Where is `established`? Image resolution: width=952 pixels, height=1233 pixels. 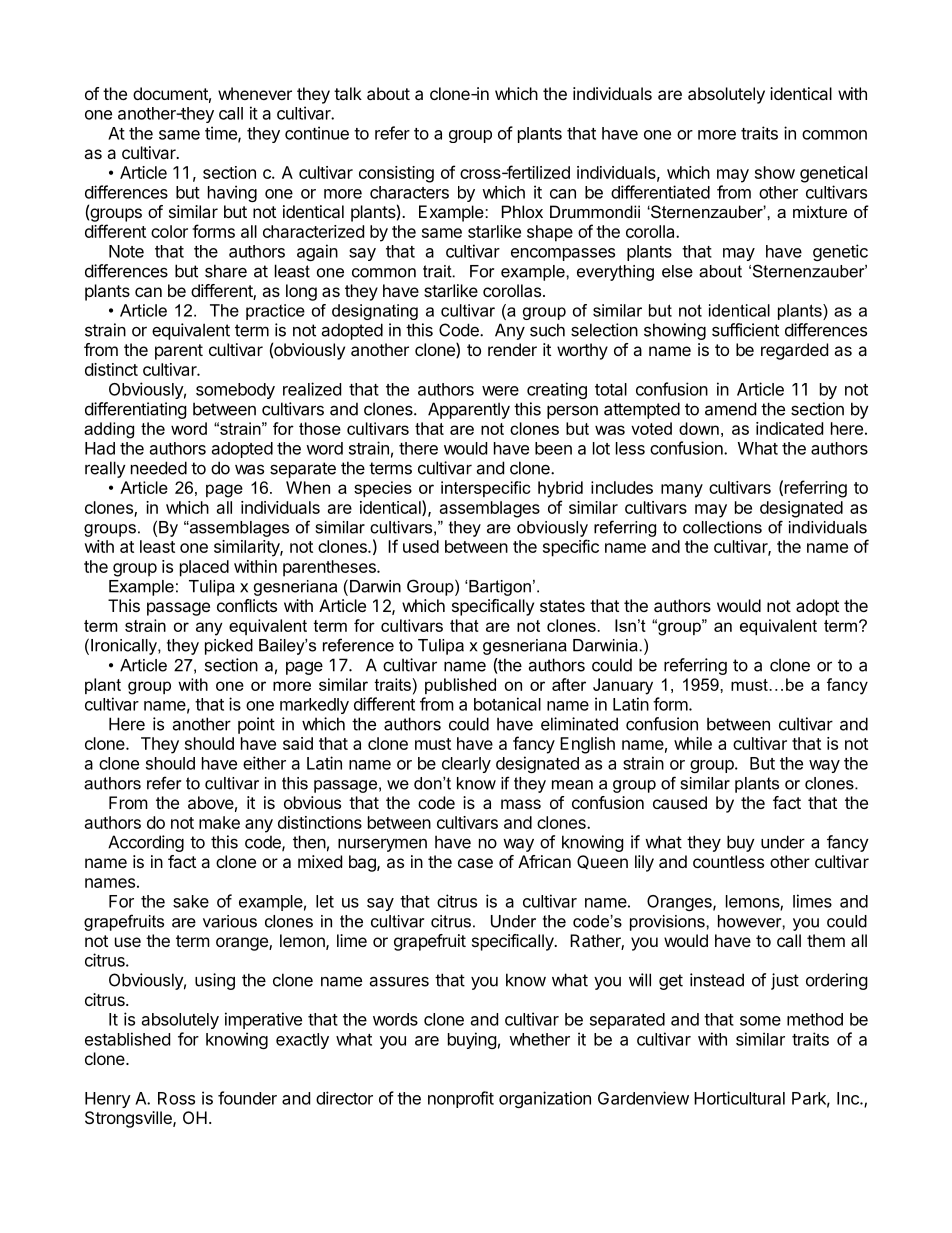
established is located at coordinates (127, 1039).
